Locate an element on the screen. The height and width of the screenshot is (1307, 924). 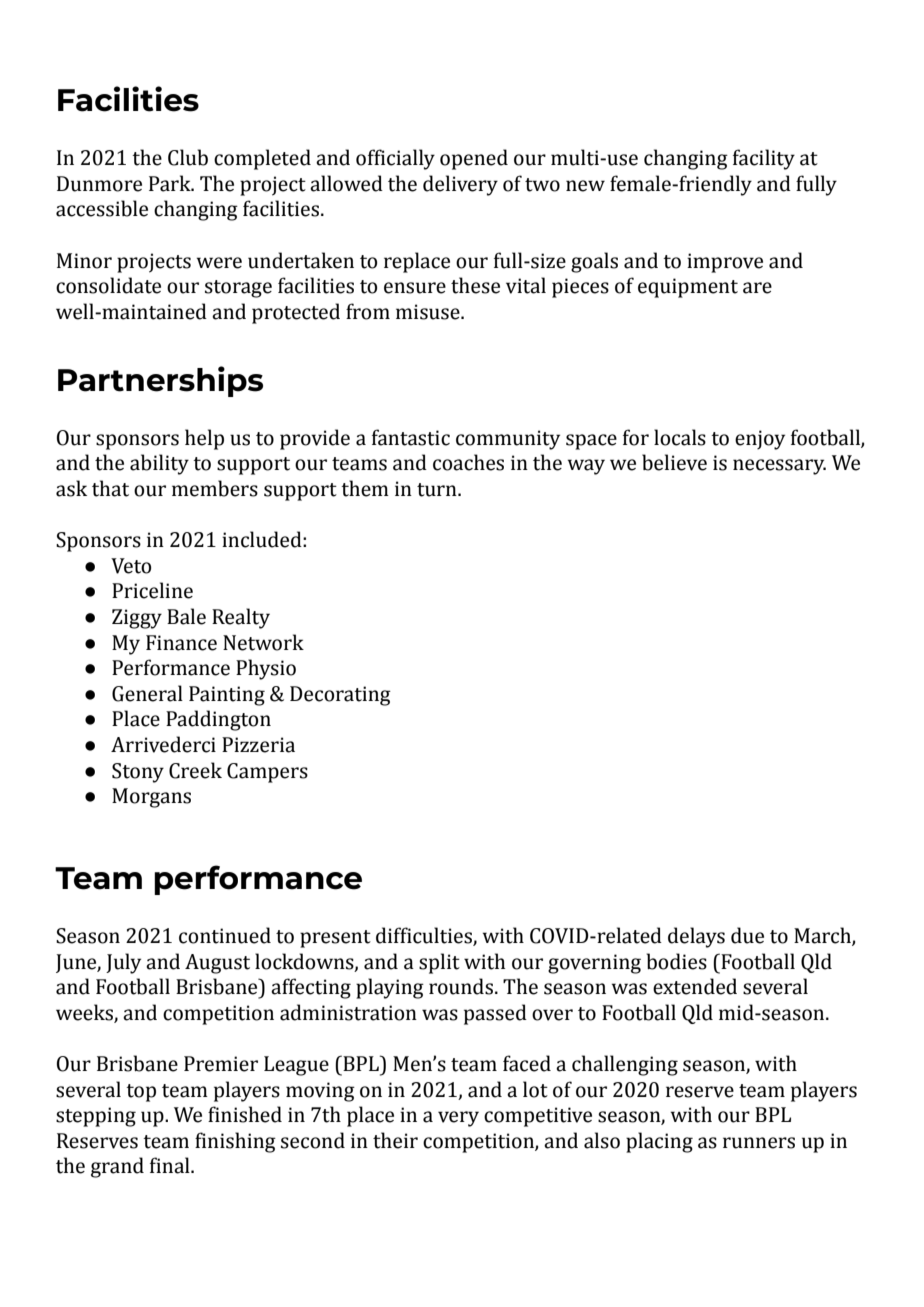
final is located at coordinates (171, 1165).
